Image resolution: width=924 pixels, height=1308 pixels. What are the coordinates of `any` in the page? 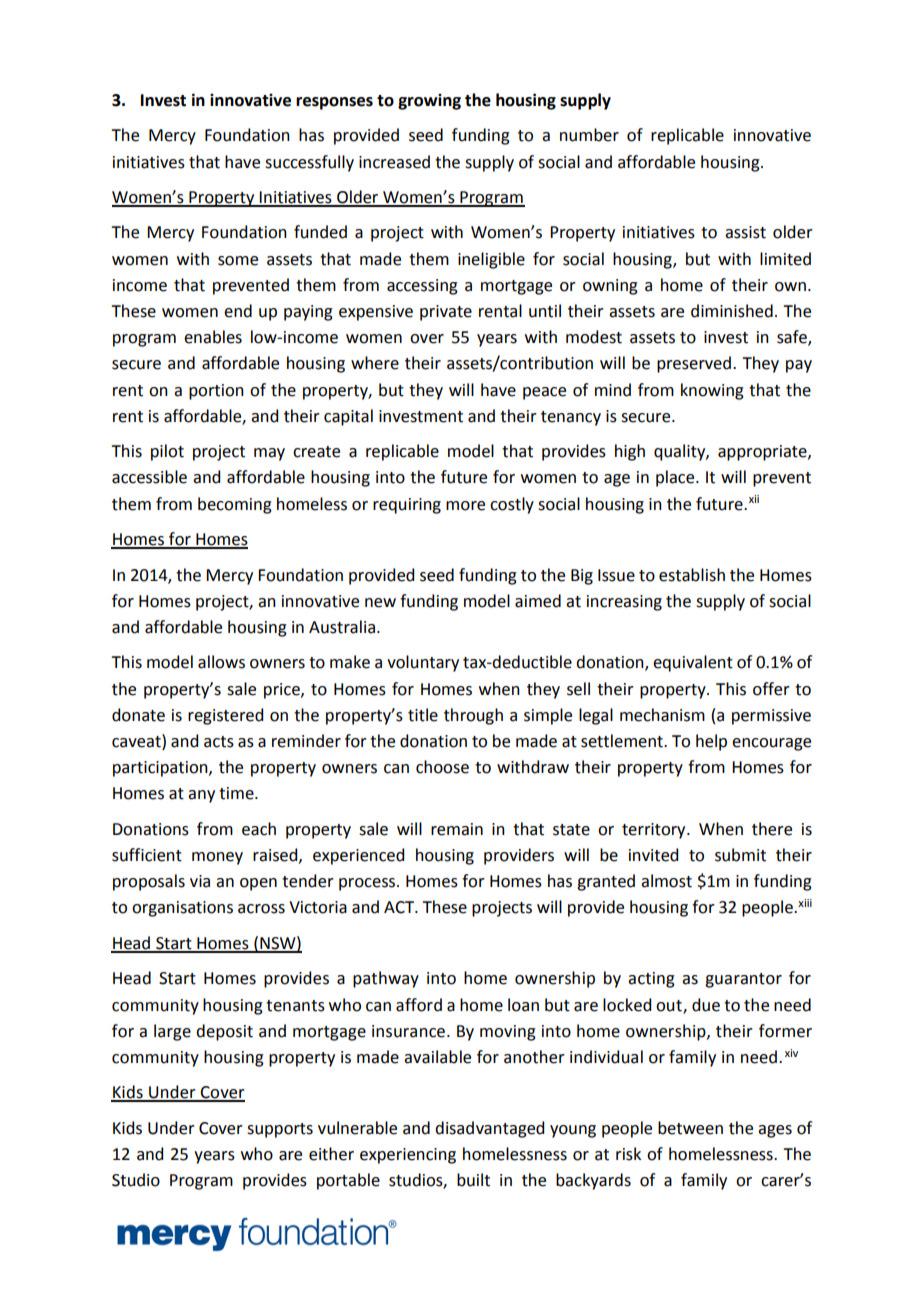 It's located at (201, 796).
